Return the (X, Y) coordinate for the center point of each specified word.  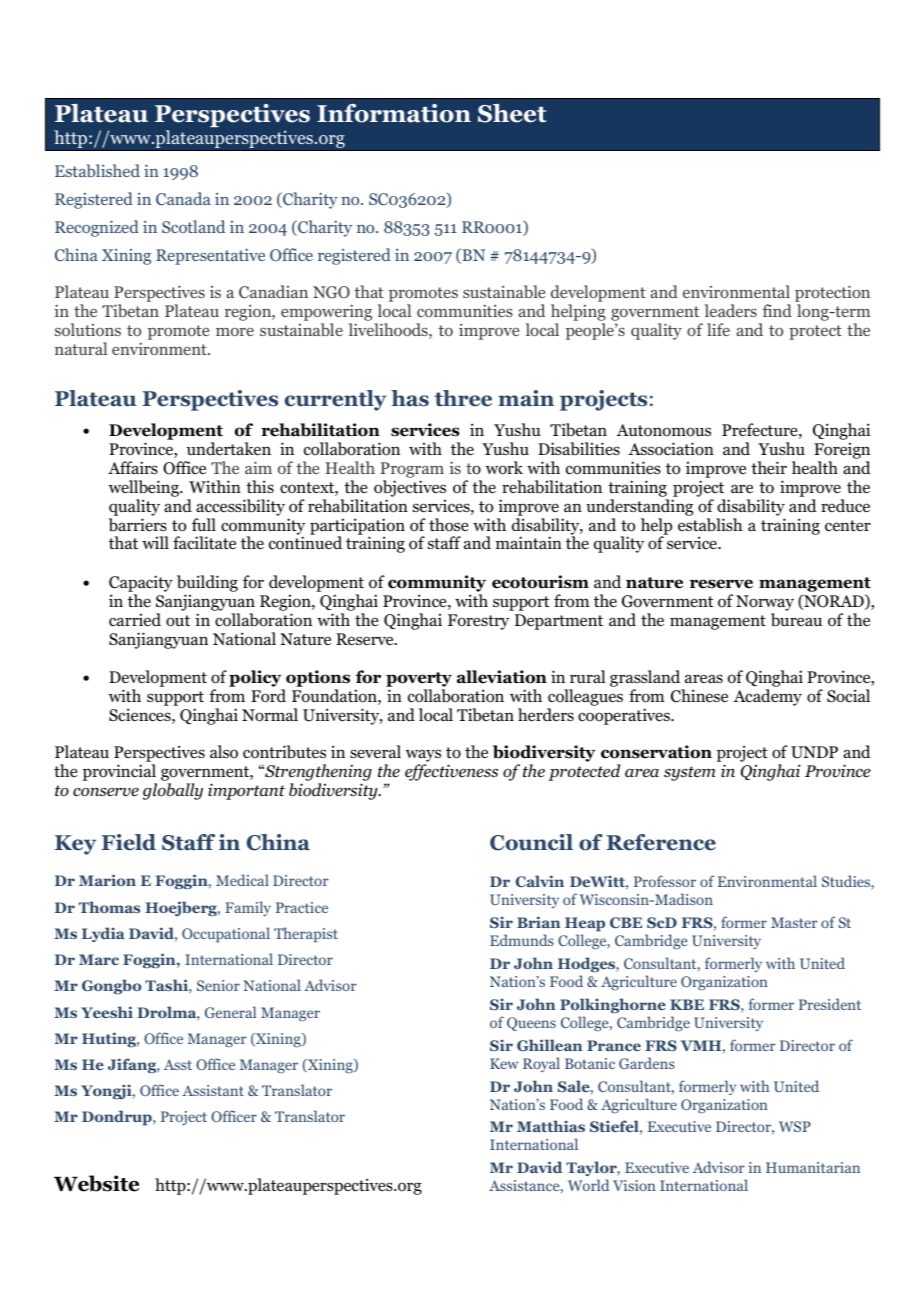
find (777, 310)
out (178, 621)
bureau (796, 620)
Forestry (478, 622)
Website (96, 1183)
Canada (183, 198)
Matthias (551, 1126)
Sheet (512, 113)
